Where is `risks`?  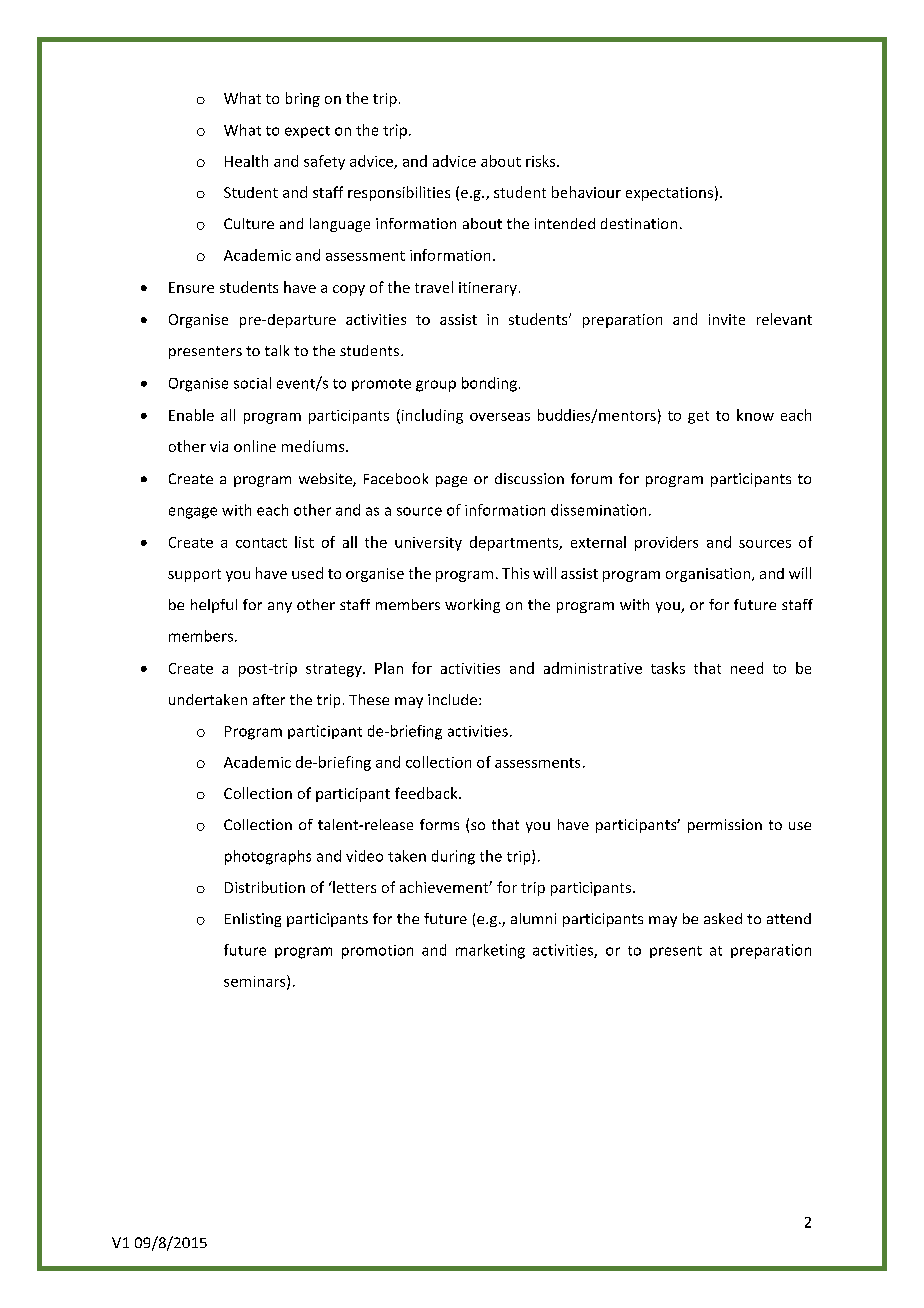 risks is located at coordinates (542, 161).
